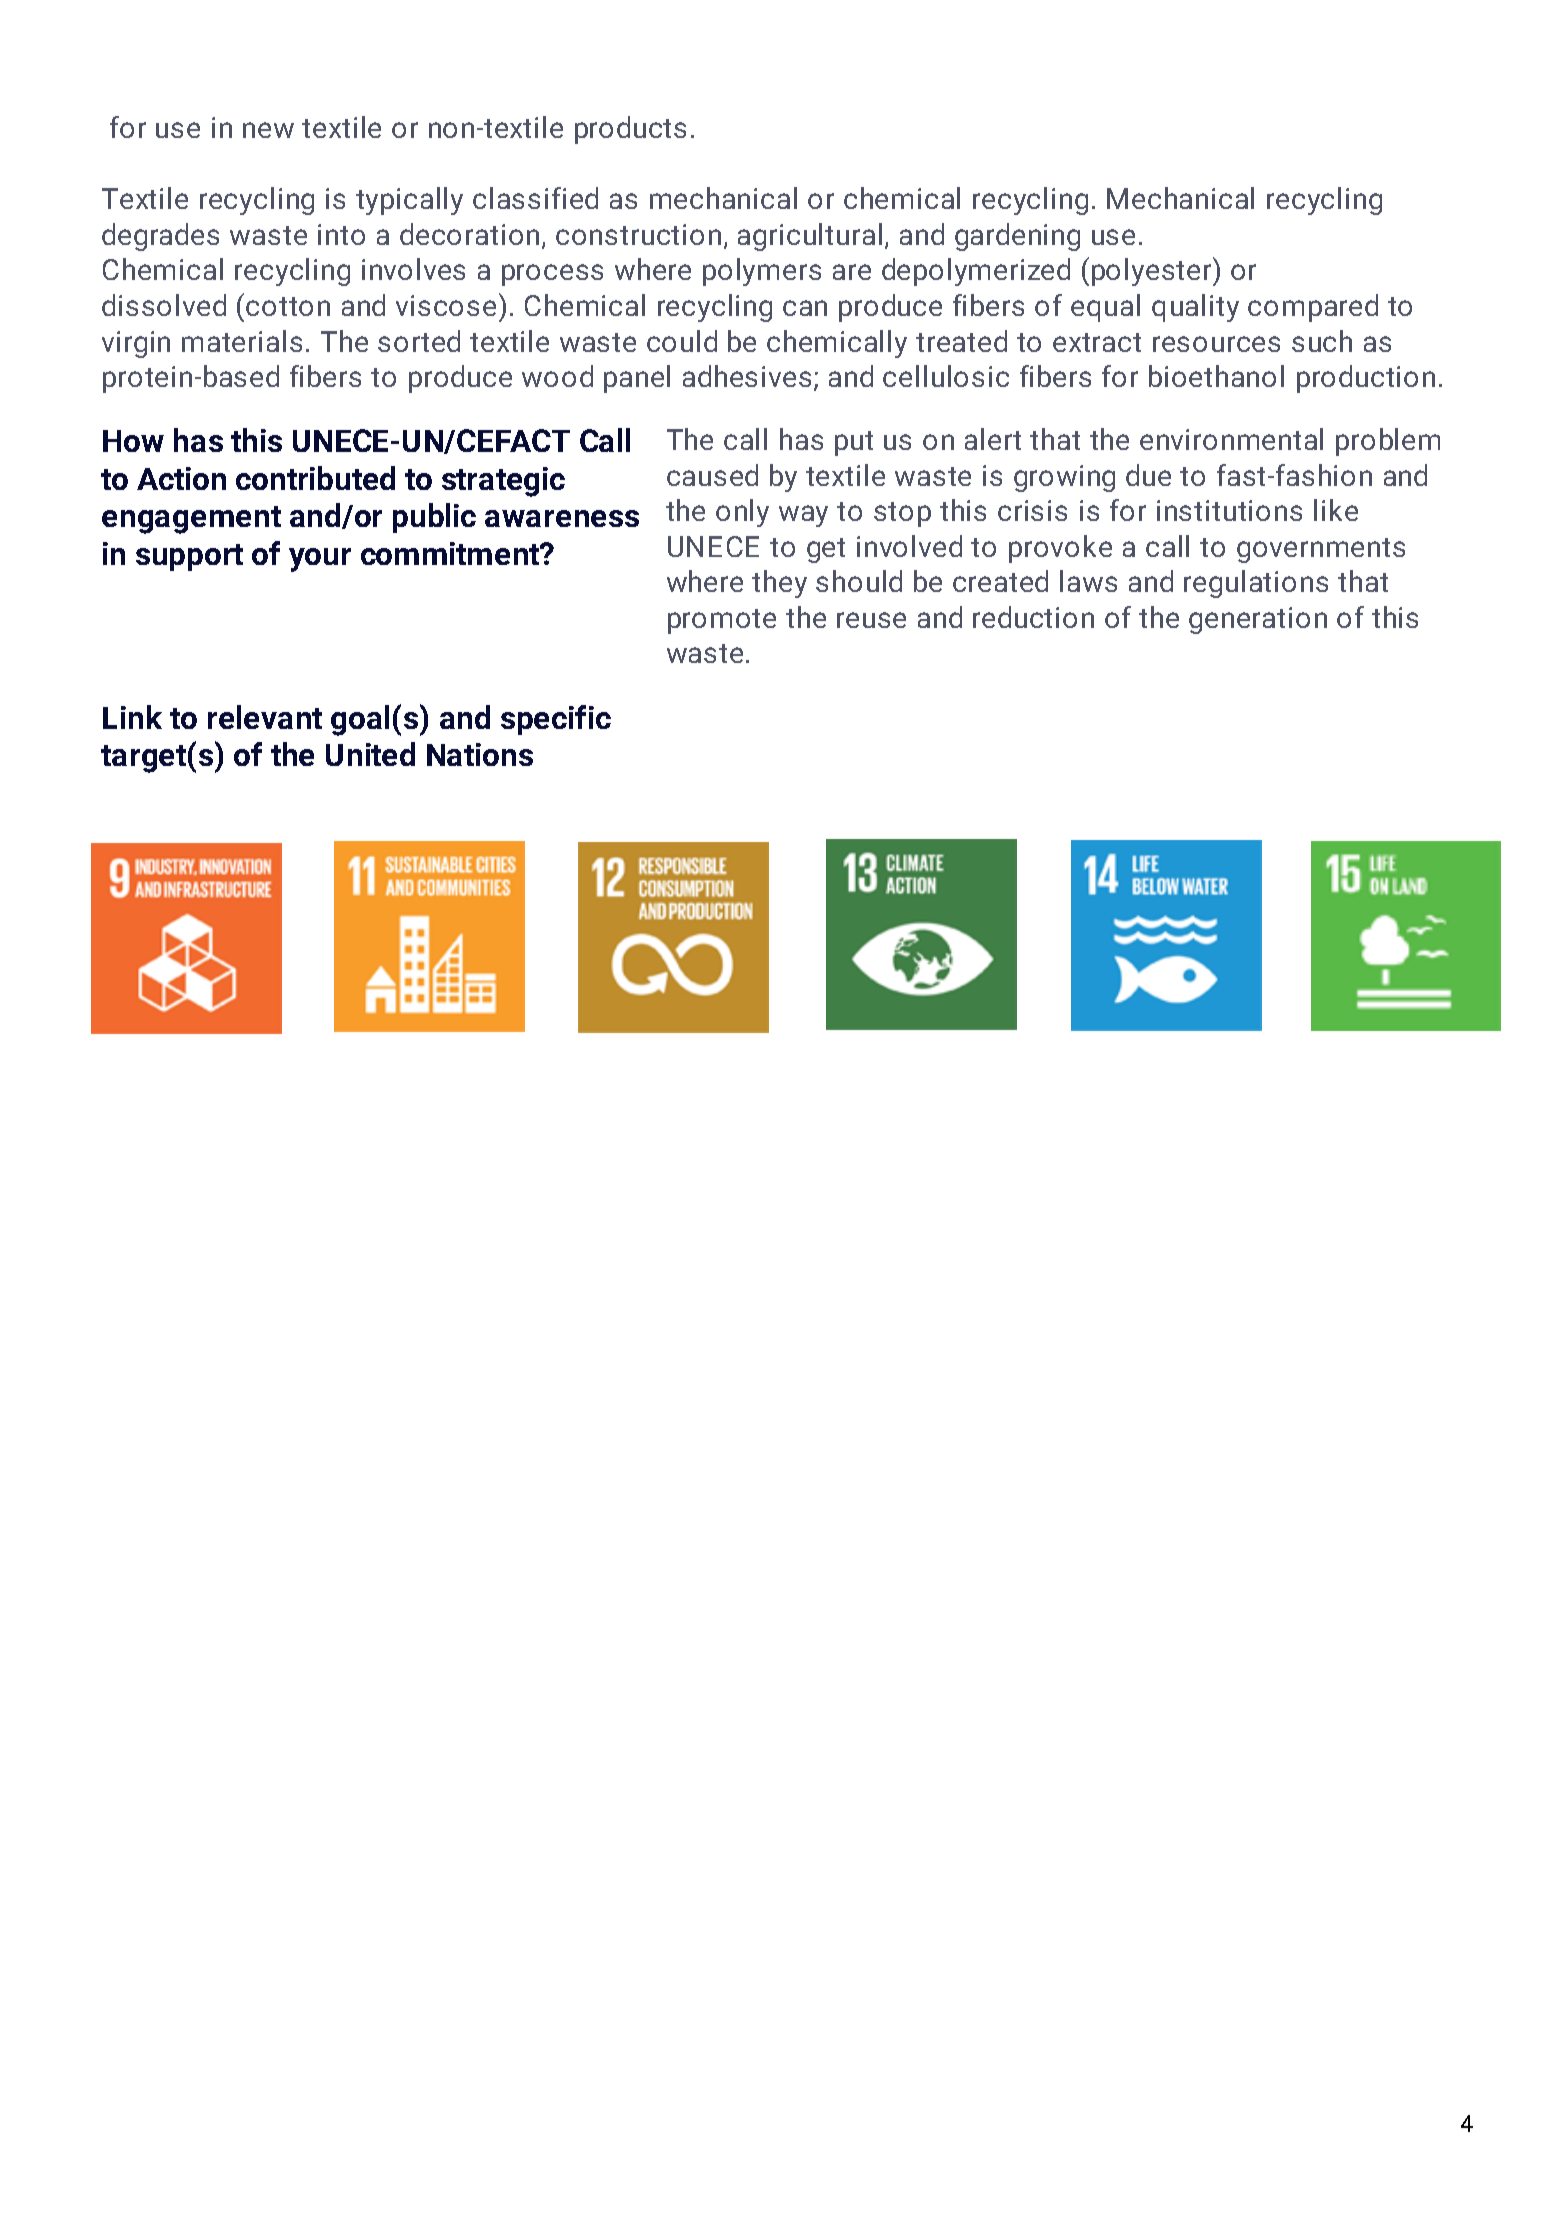  I want to click on products, so click(630, 130).
